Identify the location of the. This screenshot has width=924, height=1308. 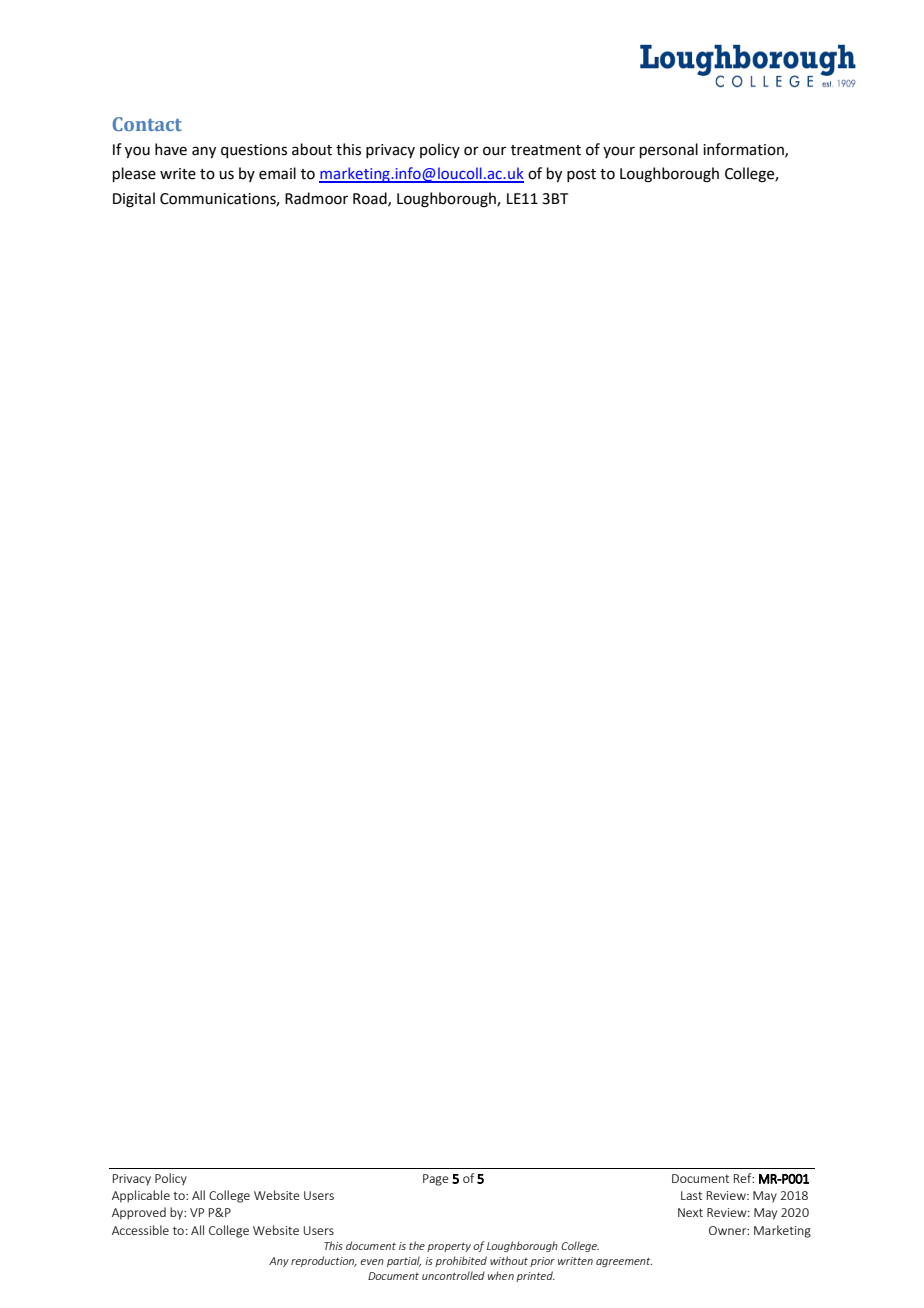
(417, 1245).
